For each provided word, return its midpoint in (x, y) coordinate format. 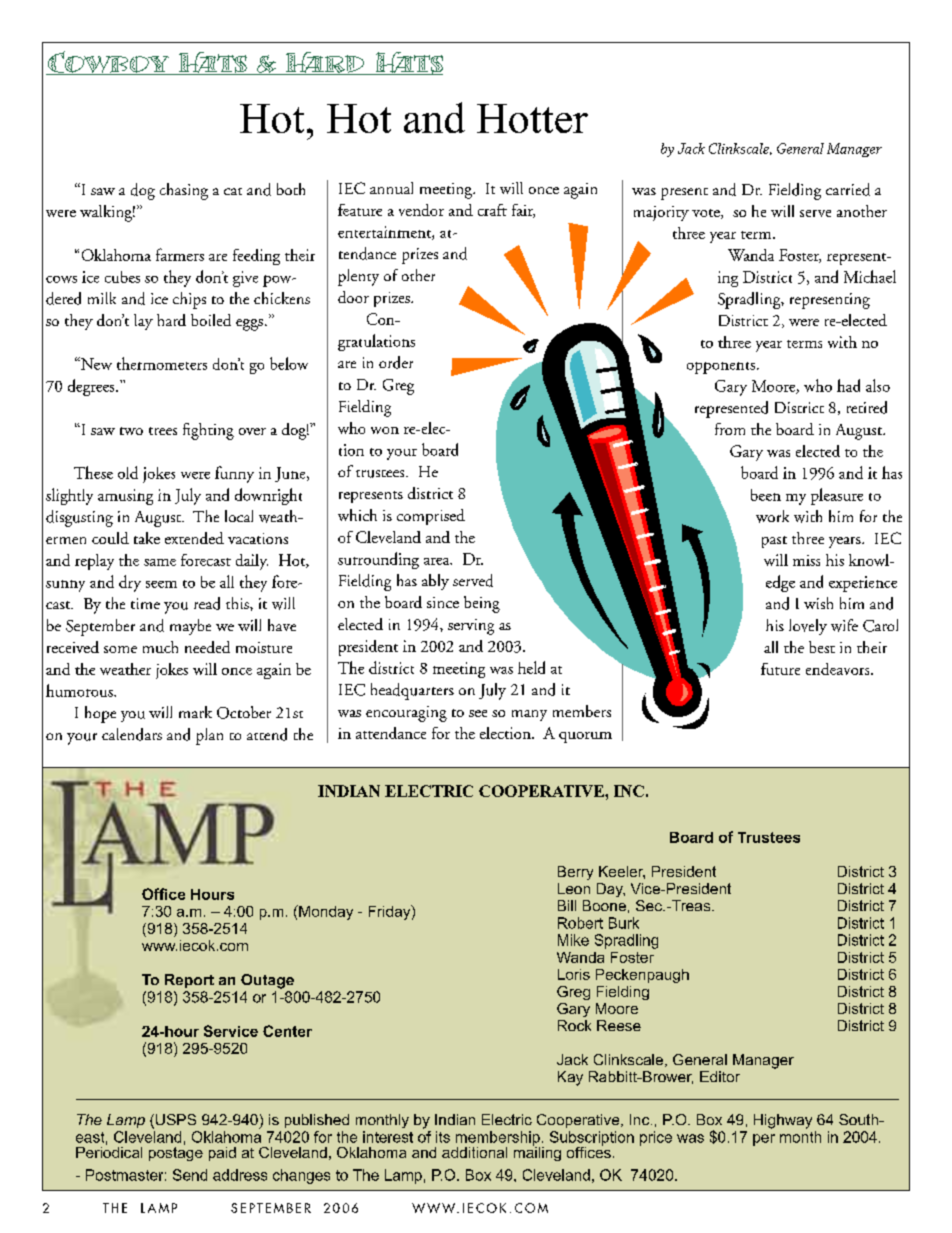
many (529, 715)
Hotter (532, 118)
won (385, 430)
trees (163, 431)
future (780, 669)
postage (176, 1152)
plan (209, 736)
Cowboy (109, 63)
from (730, 429)
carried (848, 189)
